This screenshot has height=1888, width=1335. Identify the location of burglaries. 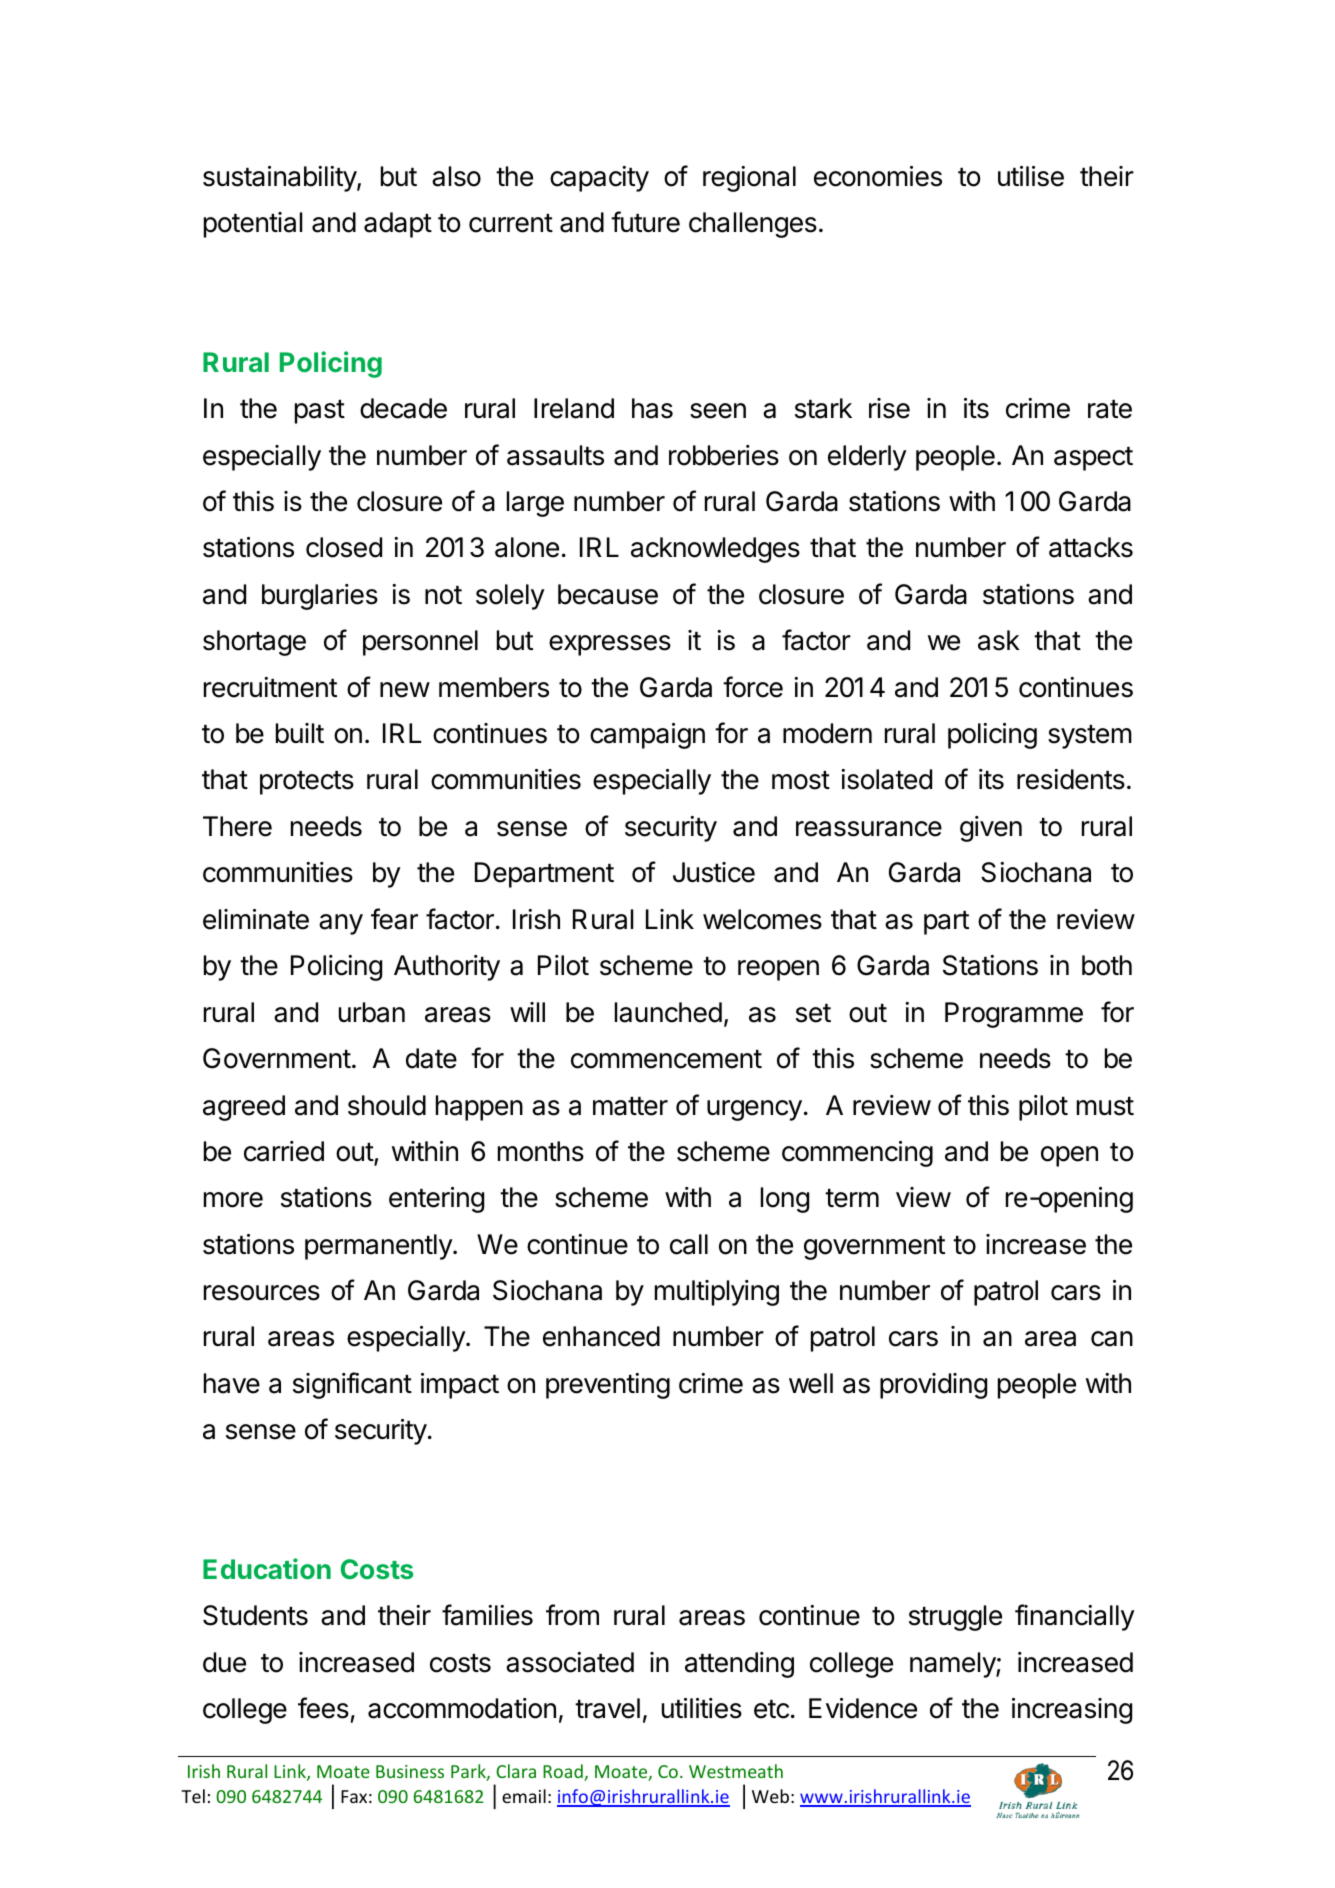
(320, 597).
